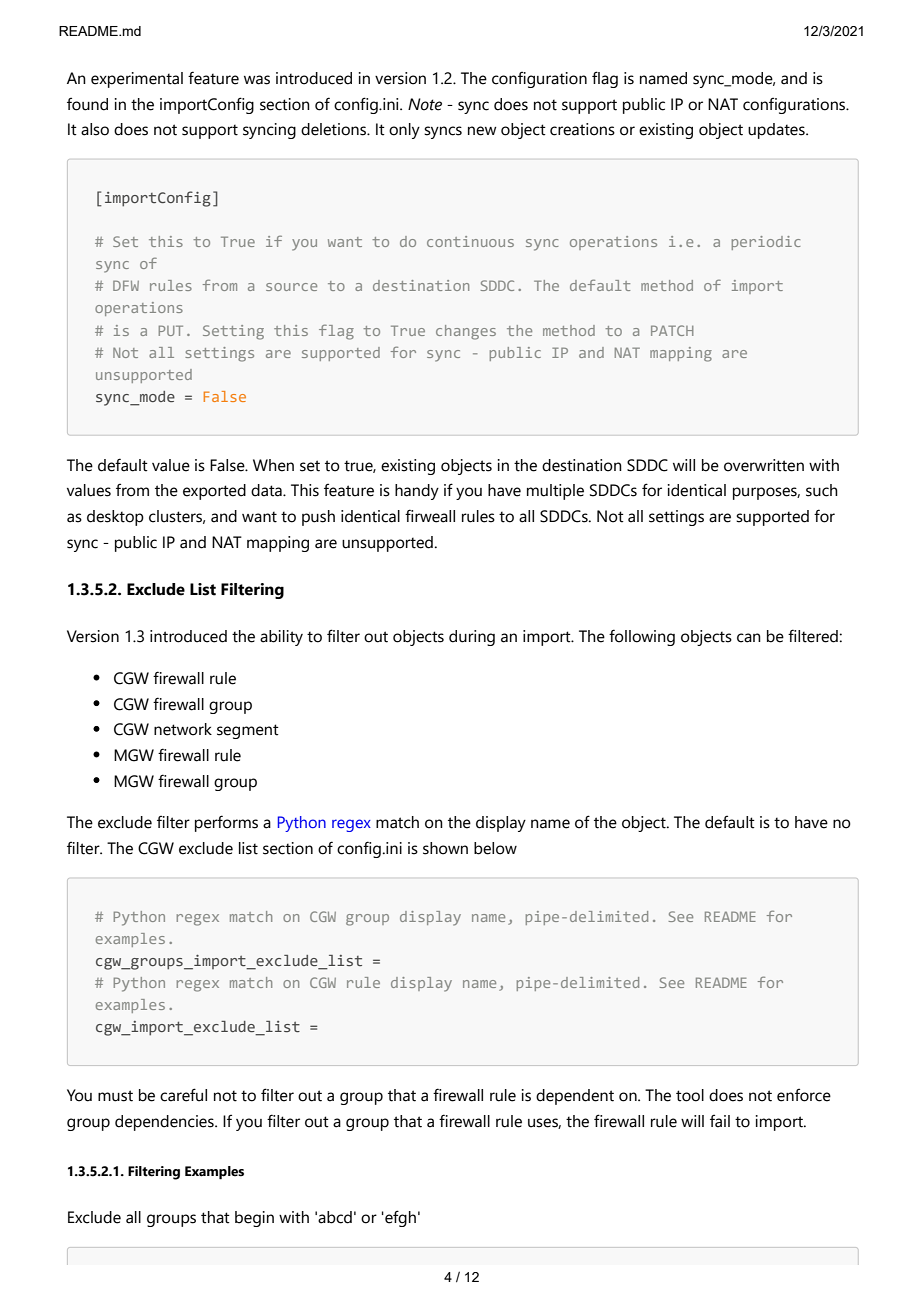 The height and width of the screenshot is (1308, 924). Describe the element at coordinates (137, 80) in the screenshot. I see `experimental` at that location.
